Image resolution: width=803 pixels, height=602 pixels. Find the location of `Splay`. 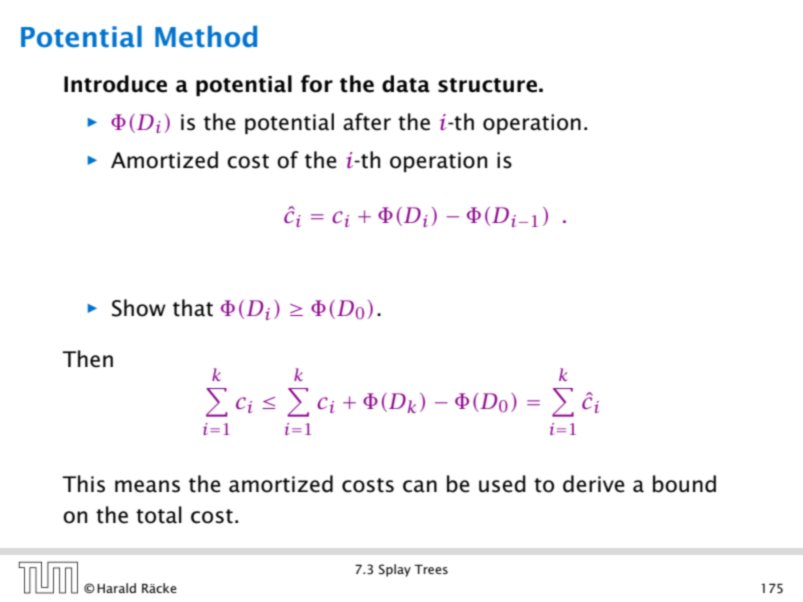

Splay is located at coordinates (395, 570).
